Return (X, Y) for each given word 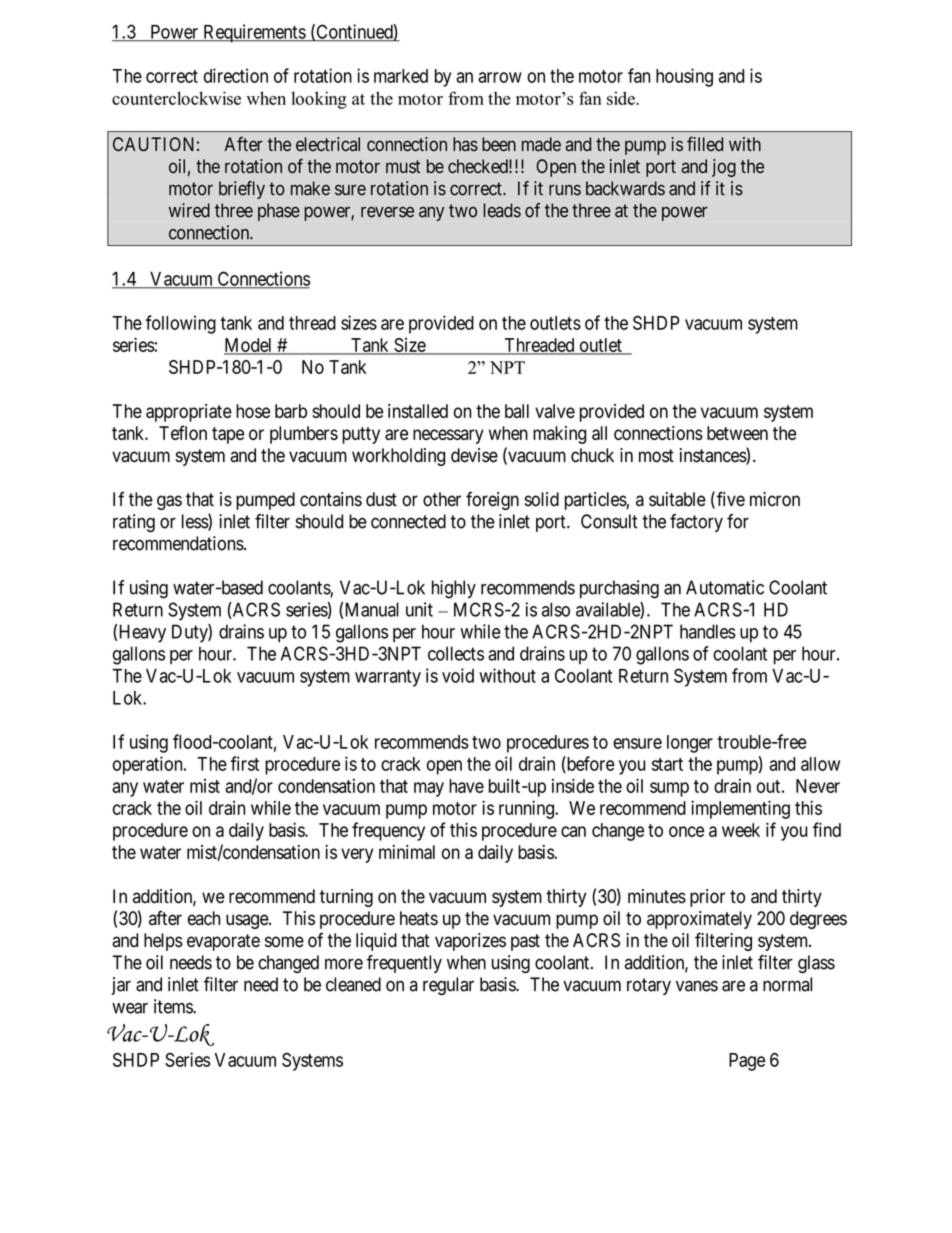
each (204, 918)
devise (474, 455)
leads (502, 210)
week (741, 830)
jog (724, 168)
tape (228, 435)
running (527, 809)
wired (189, 210)
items (174, 1006)
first (244, 763)
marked (401, 76)
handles (708, 631)
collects (456, 653)
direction (236, 75)
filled (705, 144)
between (737, 433)
